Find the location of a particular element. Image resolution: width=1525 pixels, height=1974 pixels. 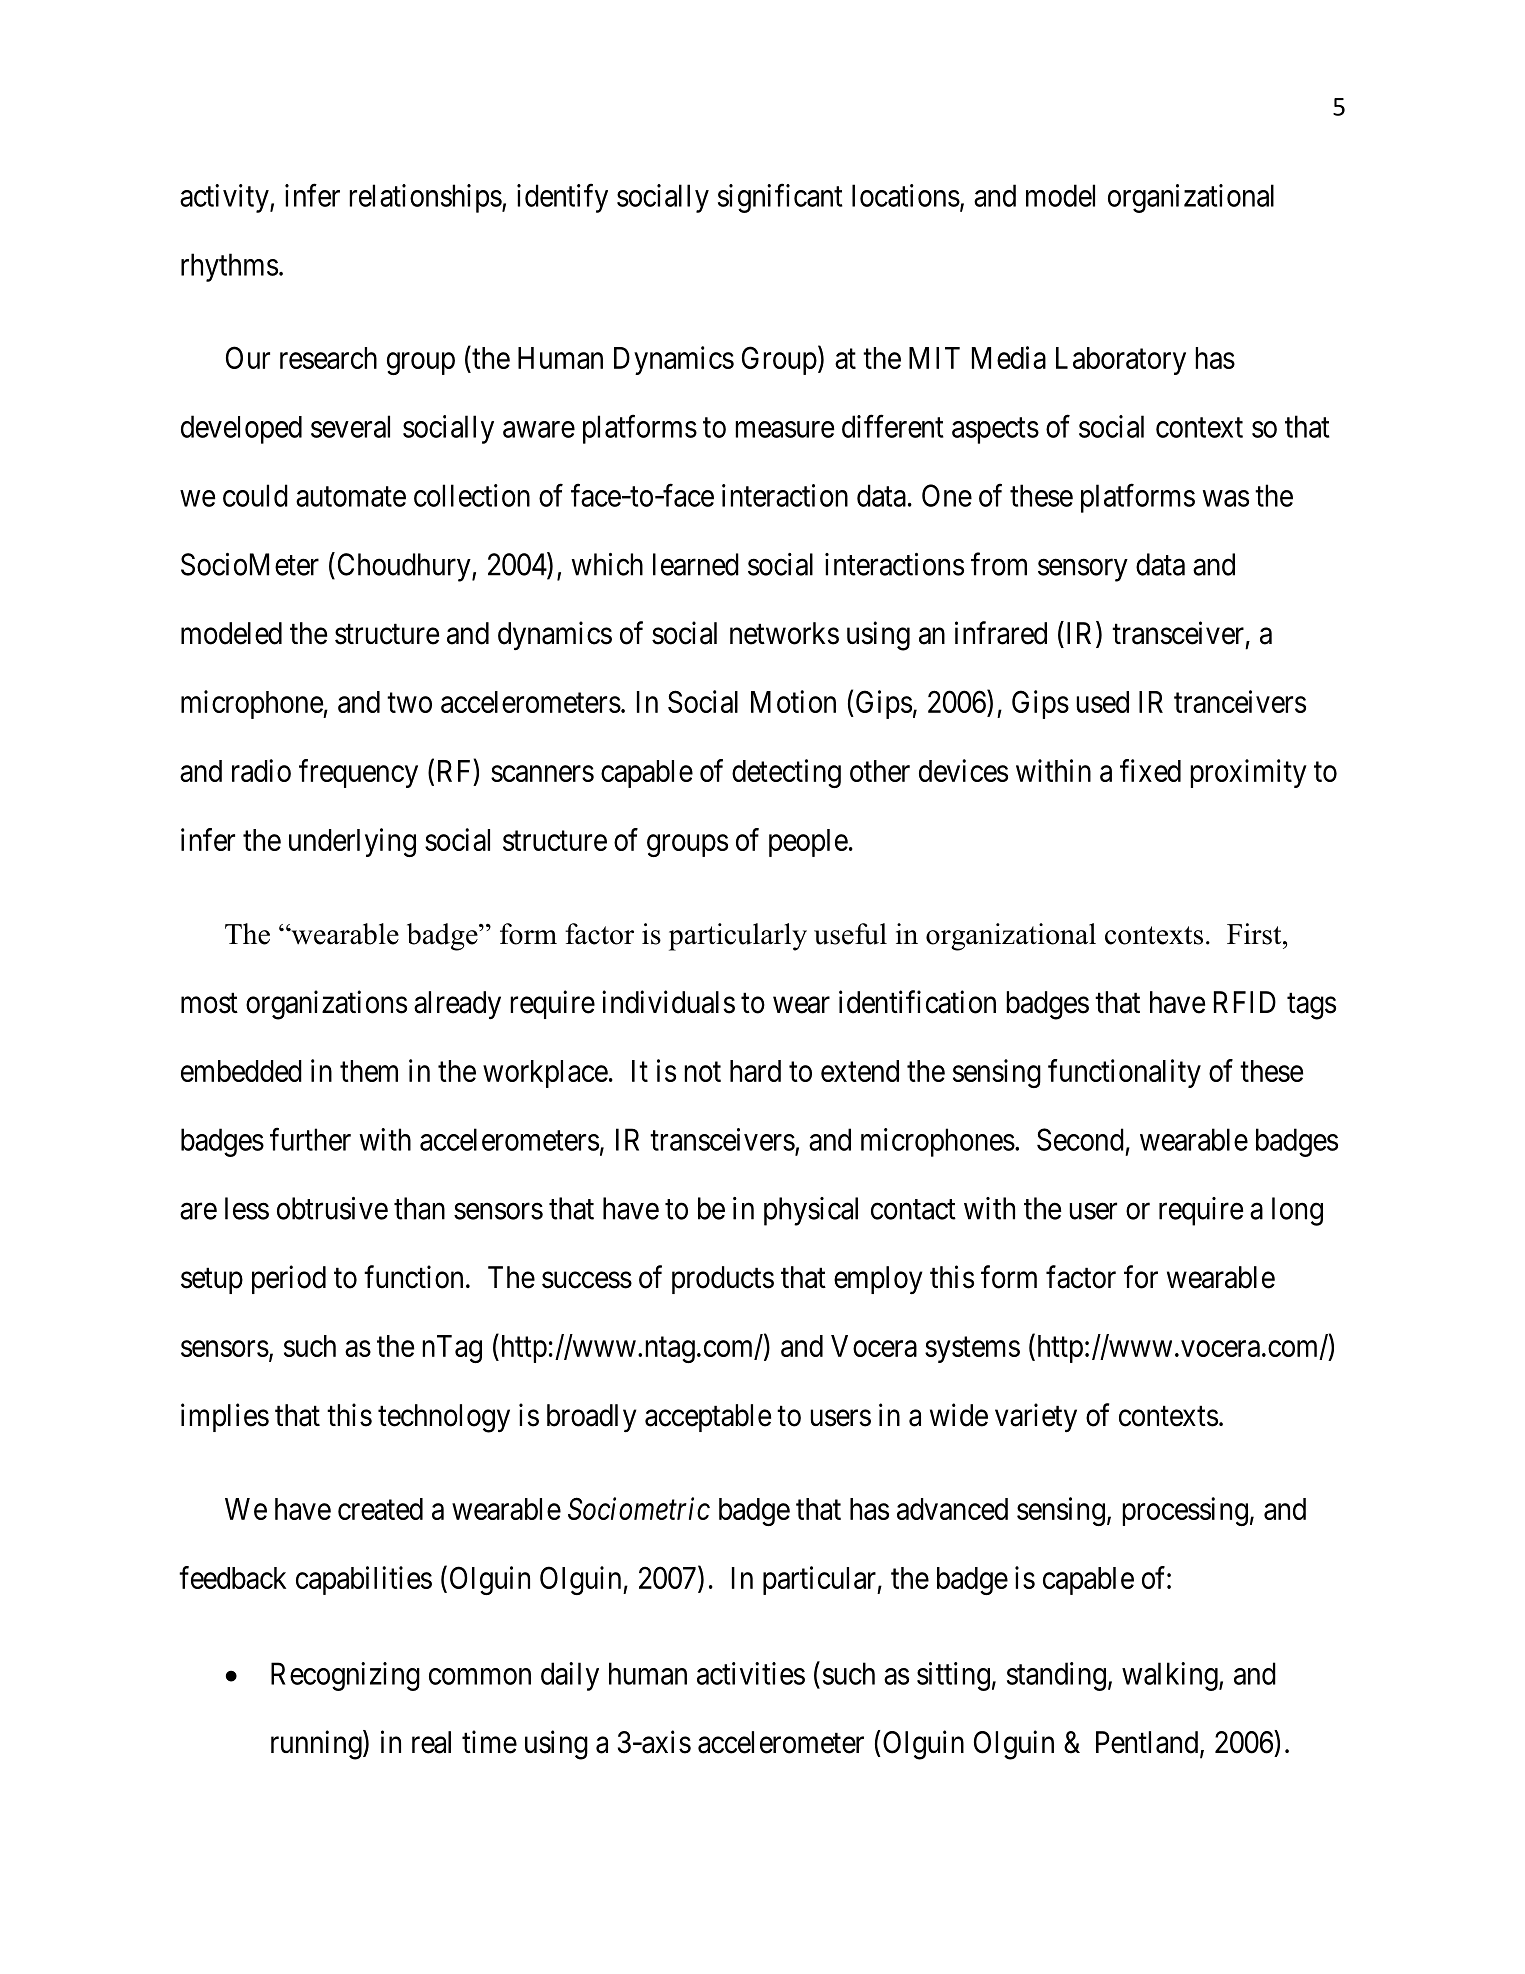

already is located at coordinates (457, 1005).
